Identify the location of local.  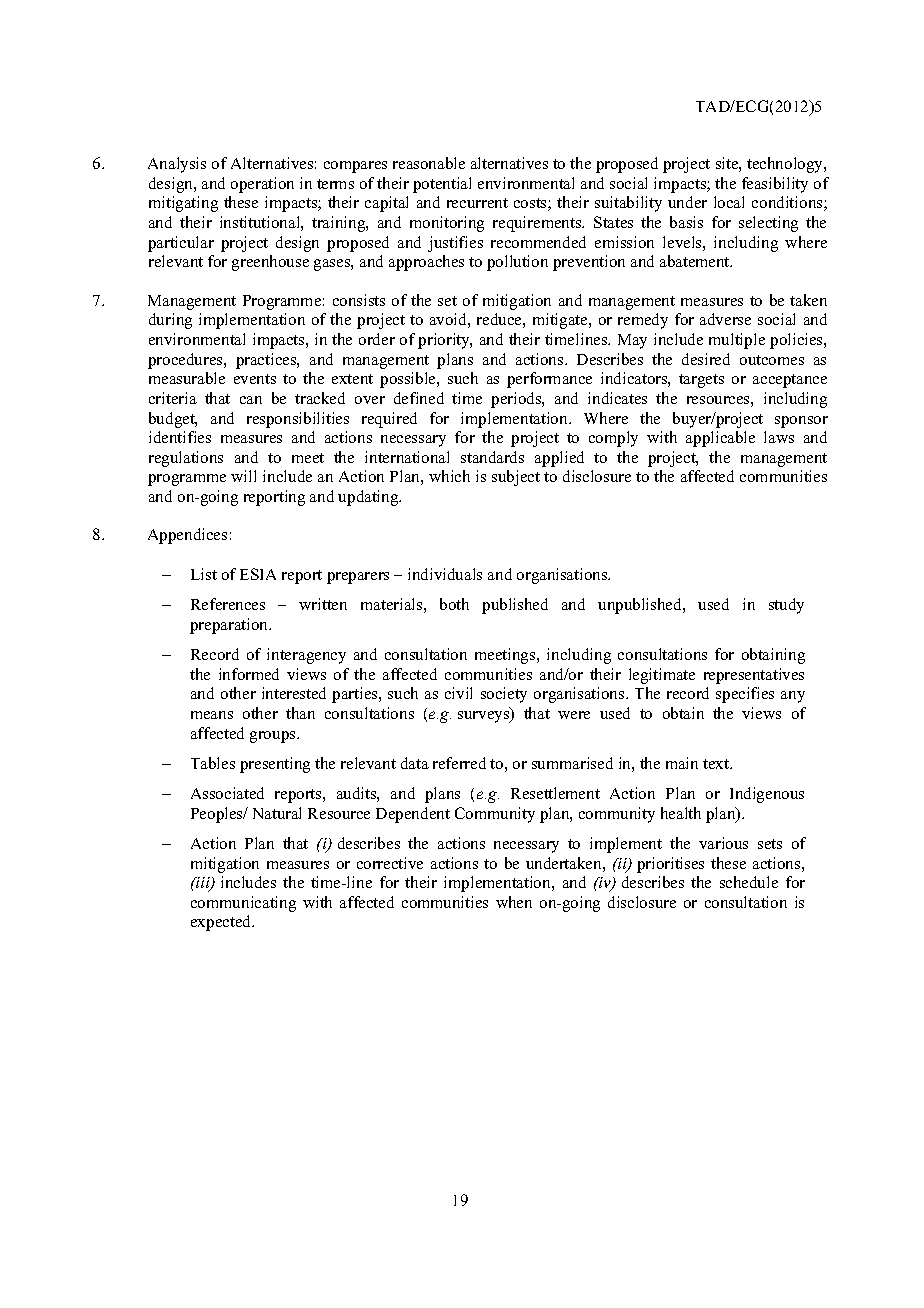
(729, 202).
